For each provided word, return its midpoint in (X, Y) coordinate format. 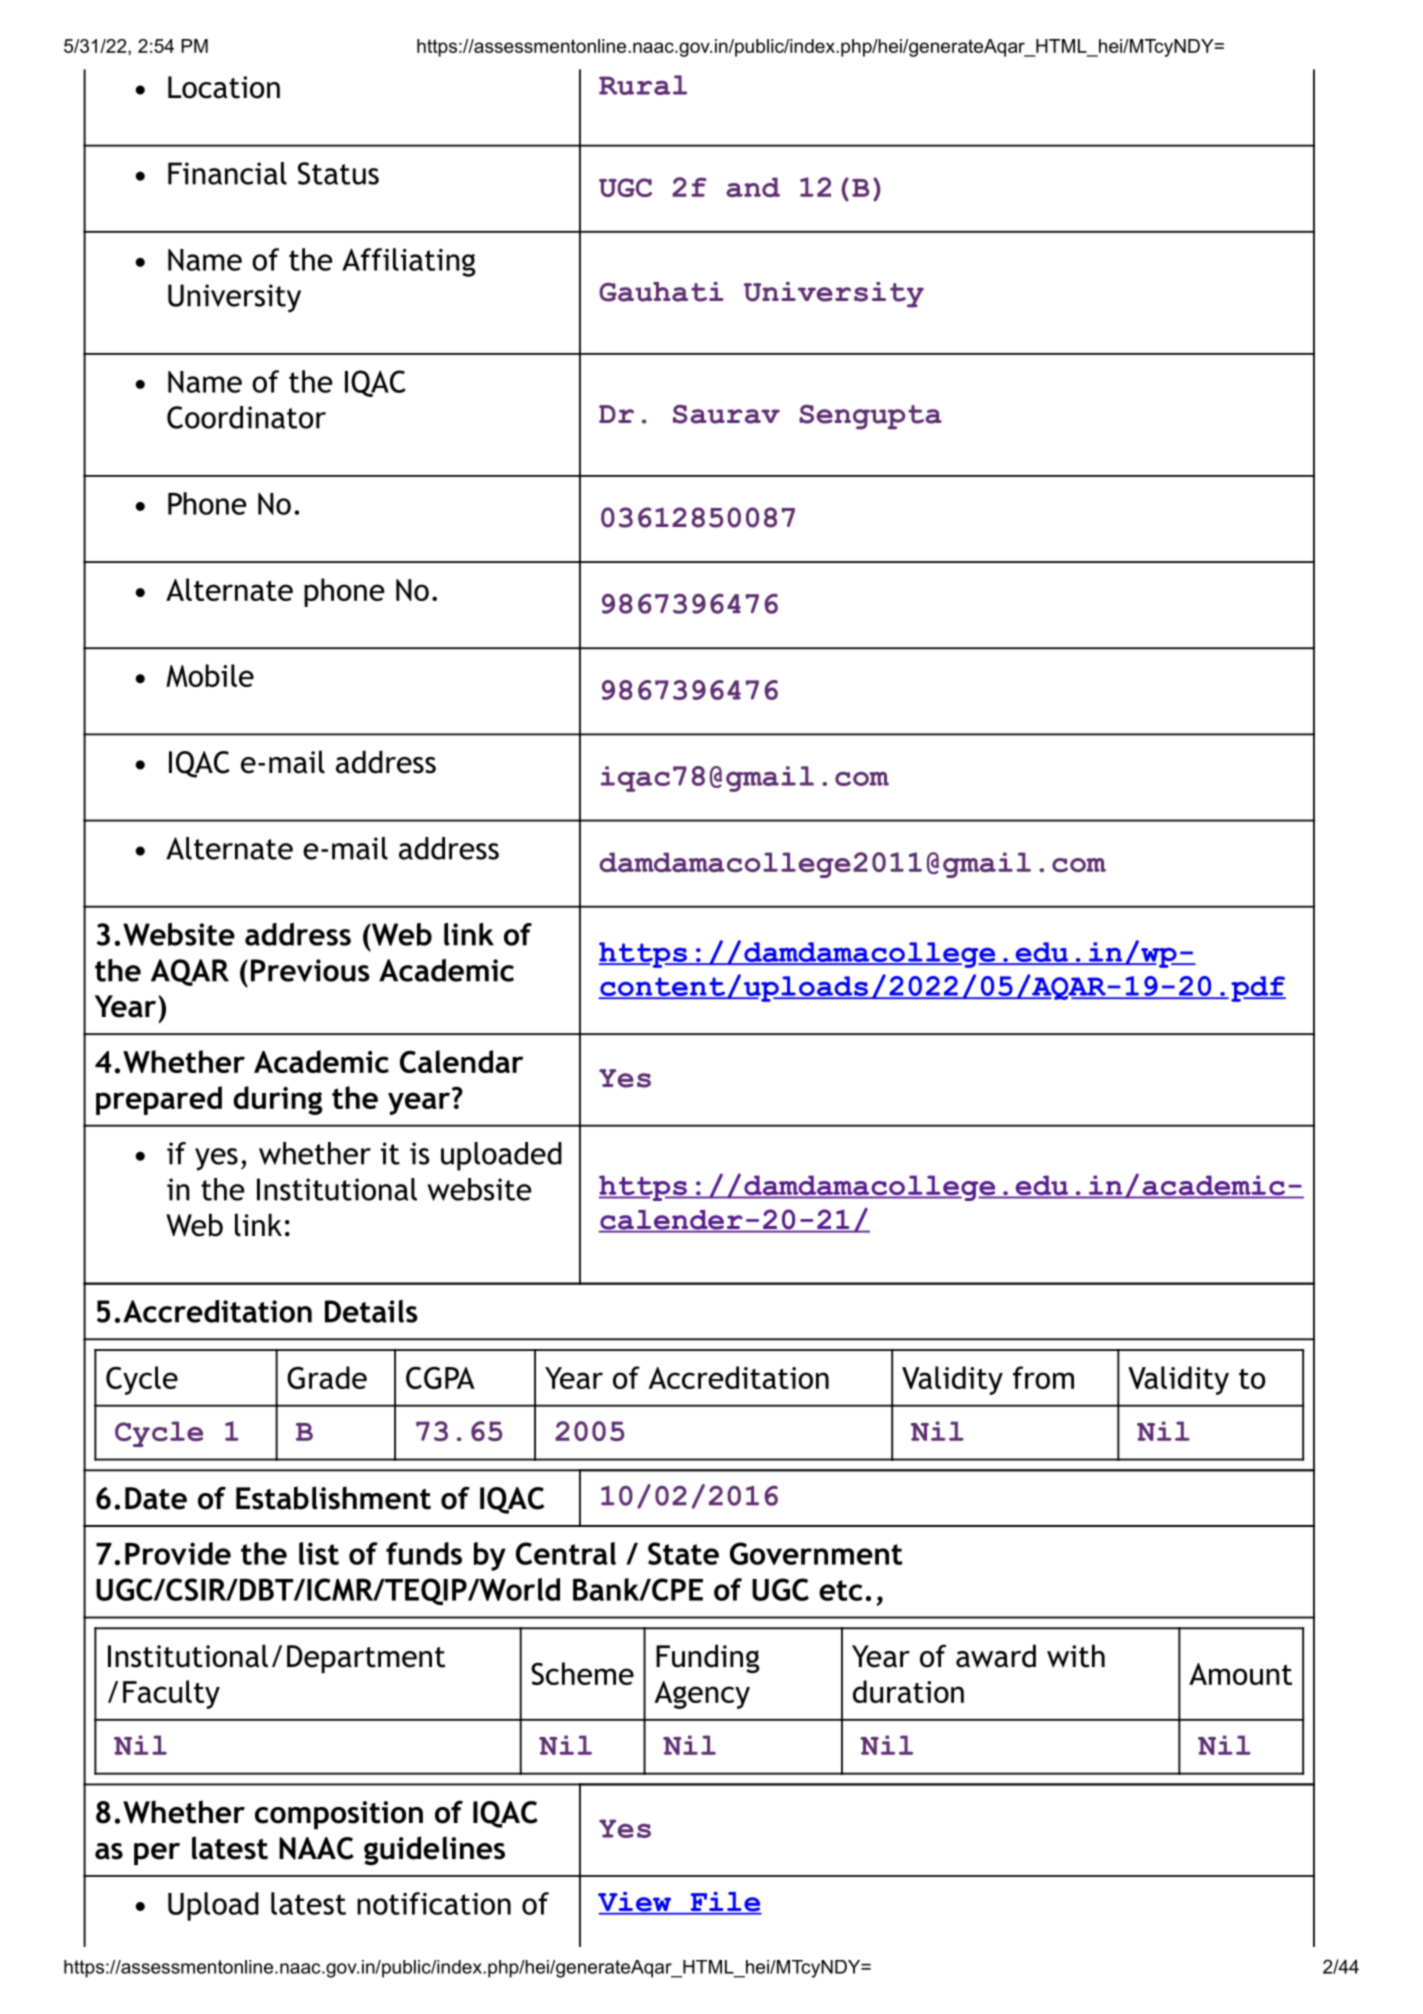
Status (338, 173)
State (683, 1553)
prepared (159, 1100)
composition (339, 1815)
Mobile (210, 675)
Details (371, 1311)
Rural (643, 85)
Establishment (333, 1498)
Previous (310, 970)
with (1076, 1656)
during (277, 1100)
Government (816, 1553)
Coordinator (246, 417)
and (753, 187)
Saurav (726, 414)
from (1043, 1377)
